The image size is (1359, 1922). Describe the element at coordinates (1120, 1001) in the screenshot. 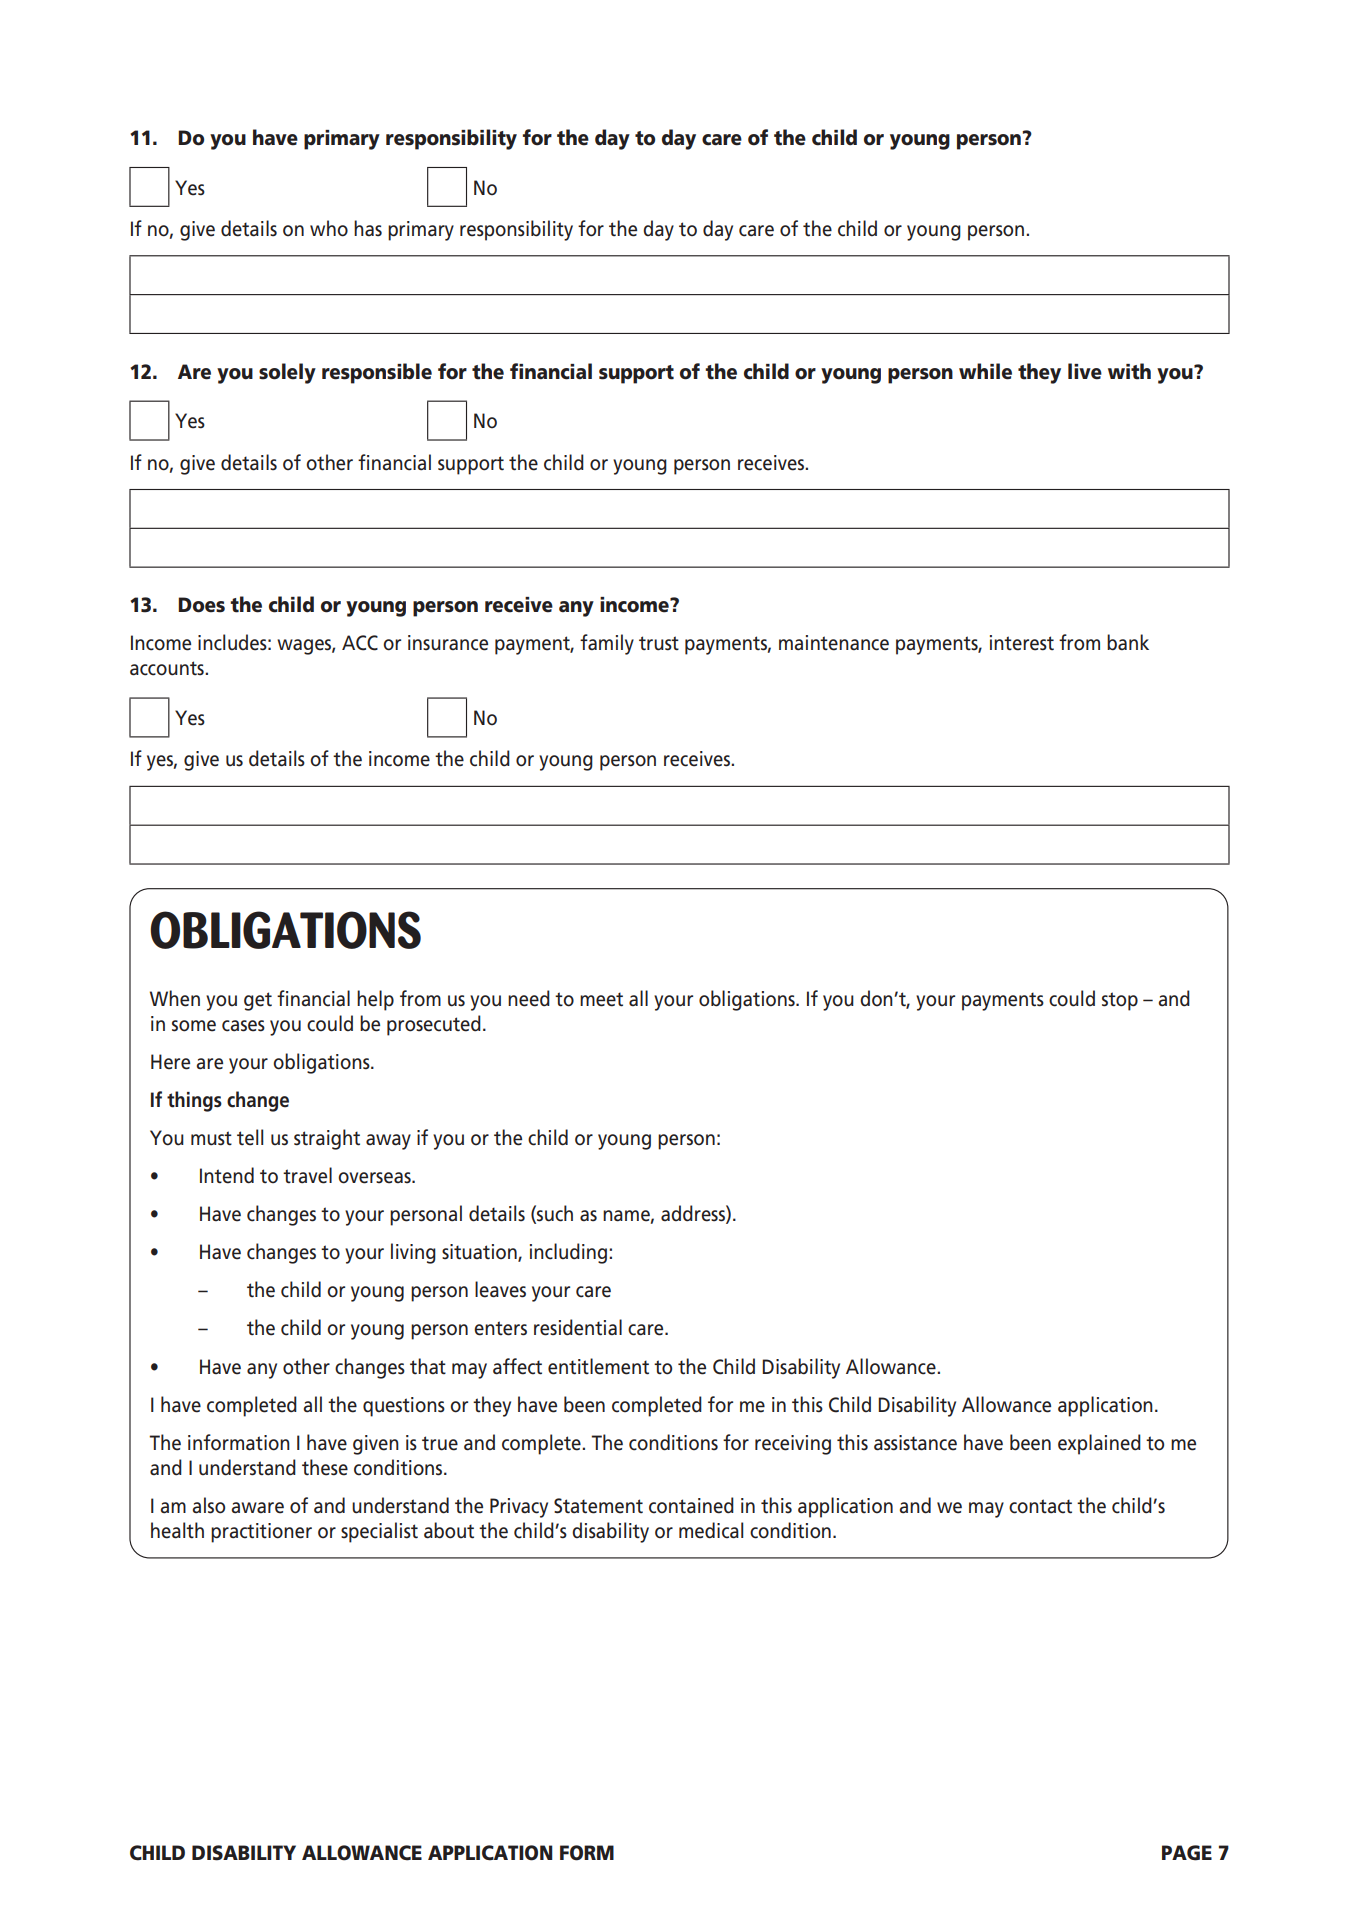

I see `stop` at that location.
